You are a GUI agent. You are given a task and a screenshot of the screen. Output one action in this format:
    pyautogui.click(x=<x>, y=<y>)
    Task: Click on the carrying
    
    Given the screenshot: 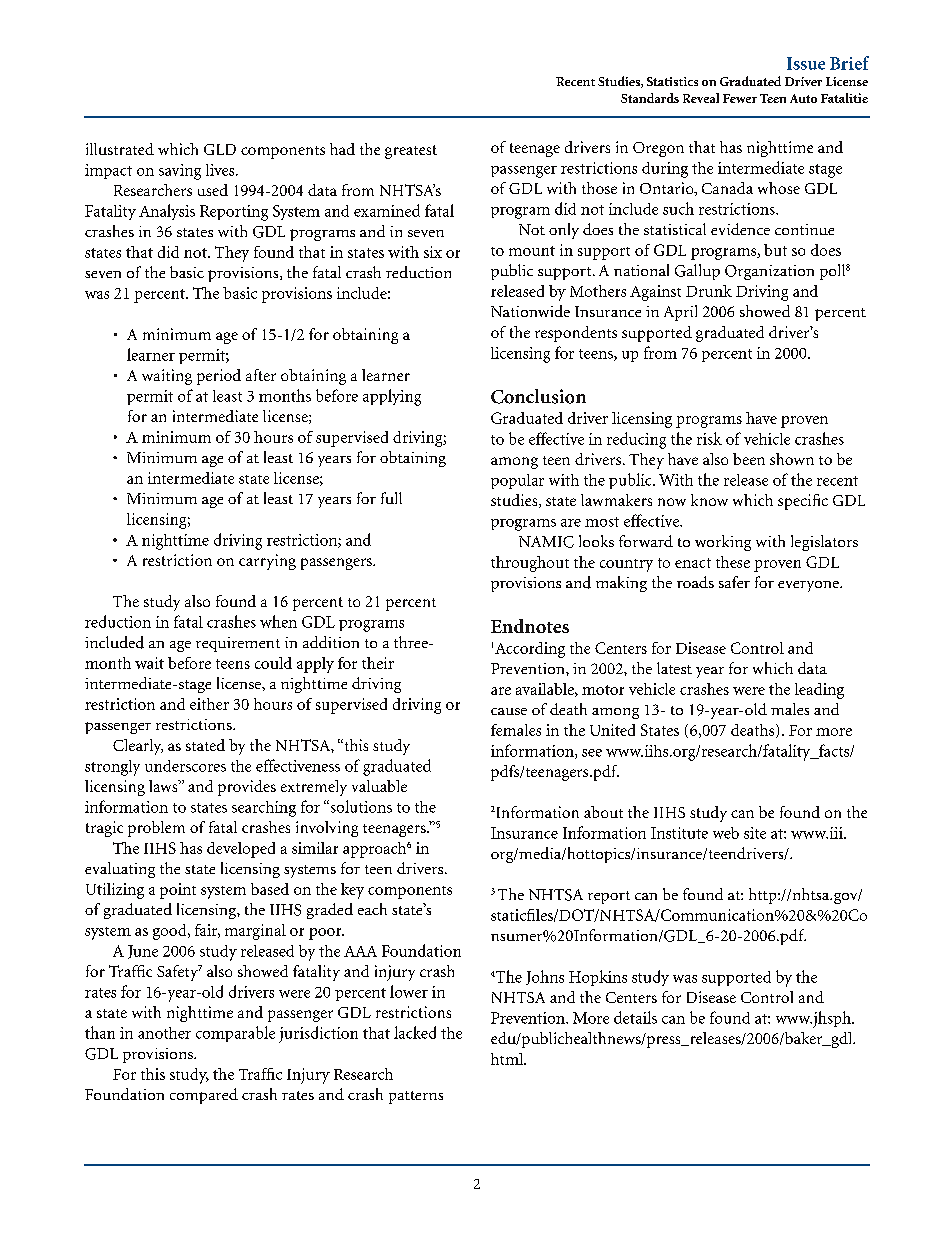 What is the action you would take?
    pyautogui.click(x=267, y=562)
